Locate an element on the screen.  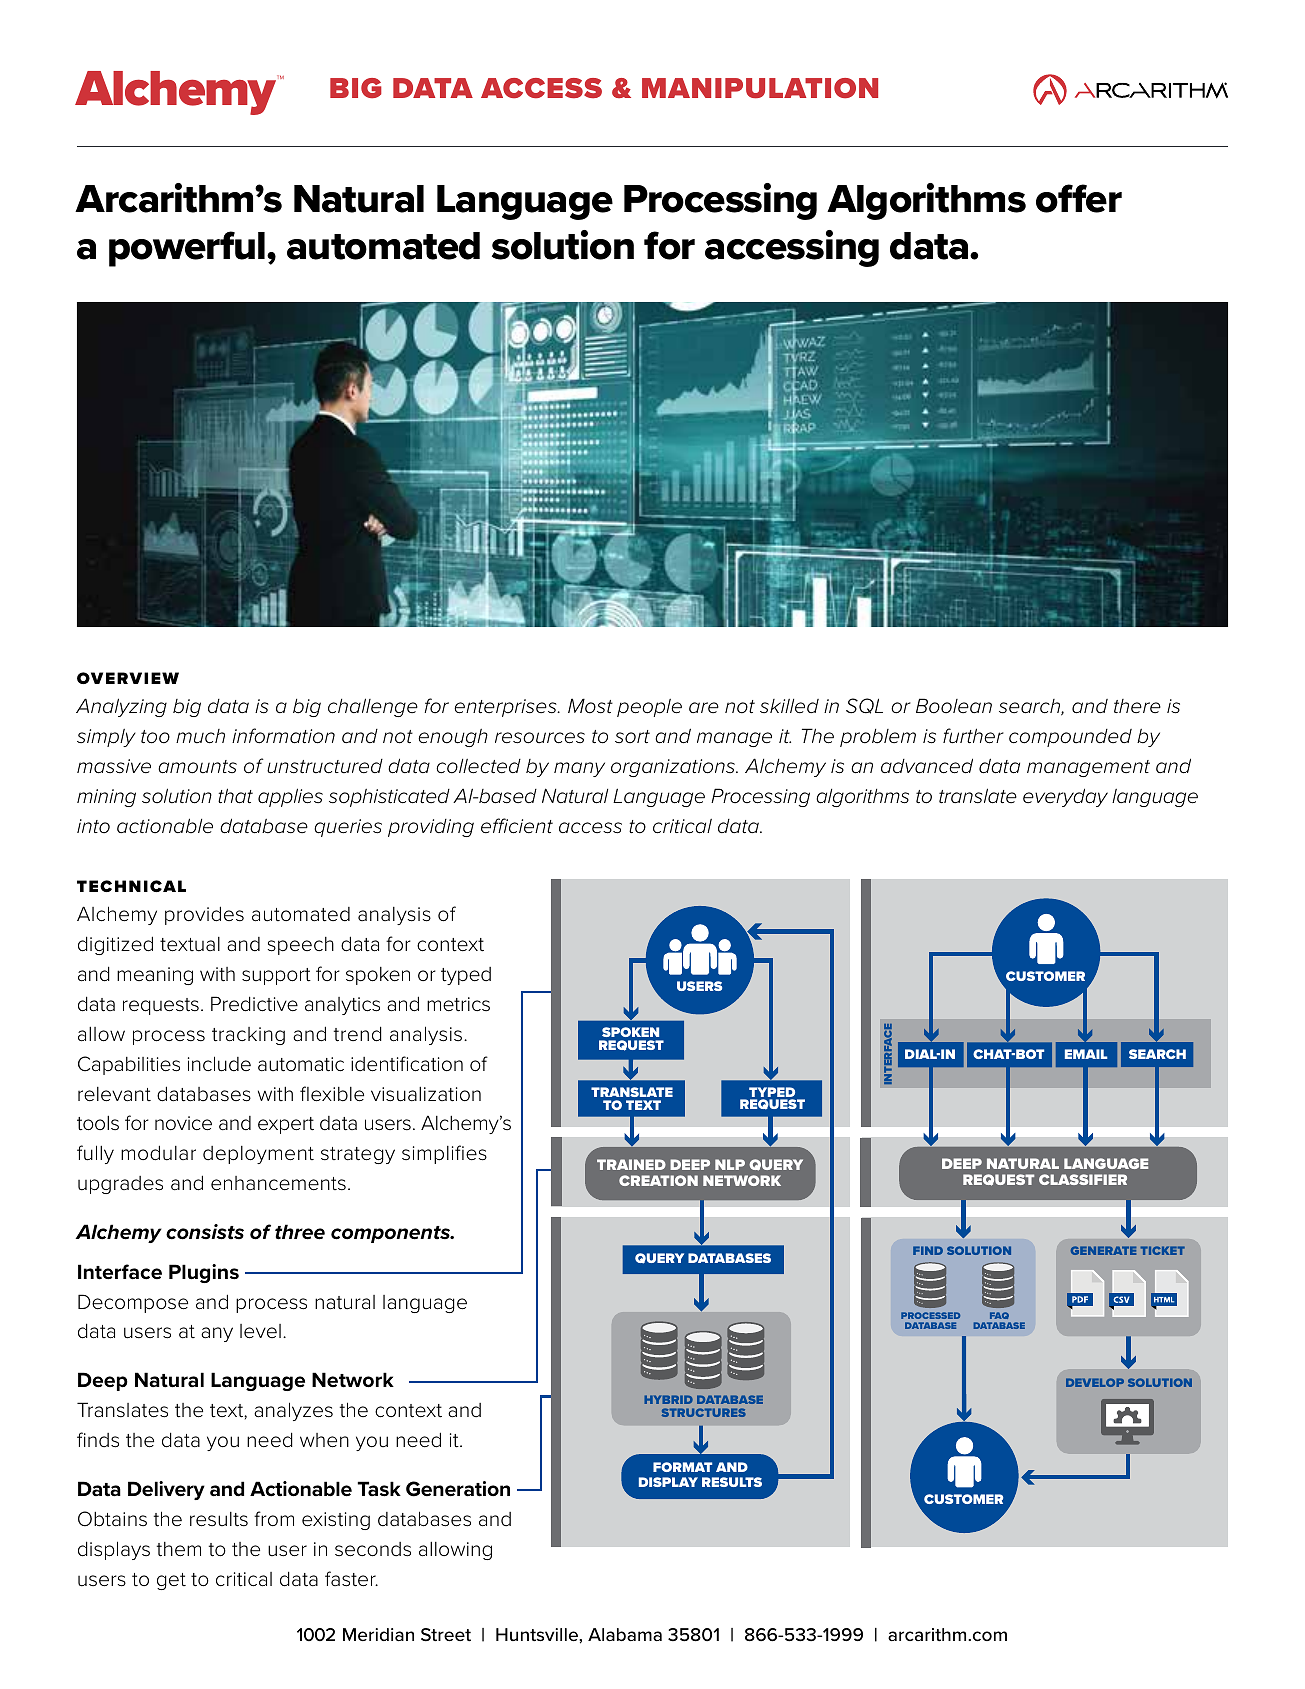
powerful is located at coordinates (188, 249).
